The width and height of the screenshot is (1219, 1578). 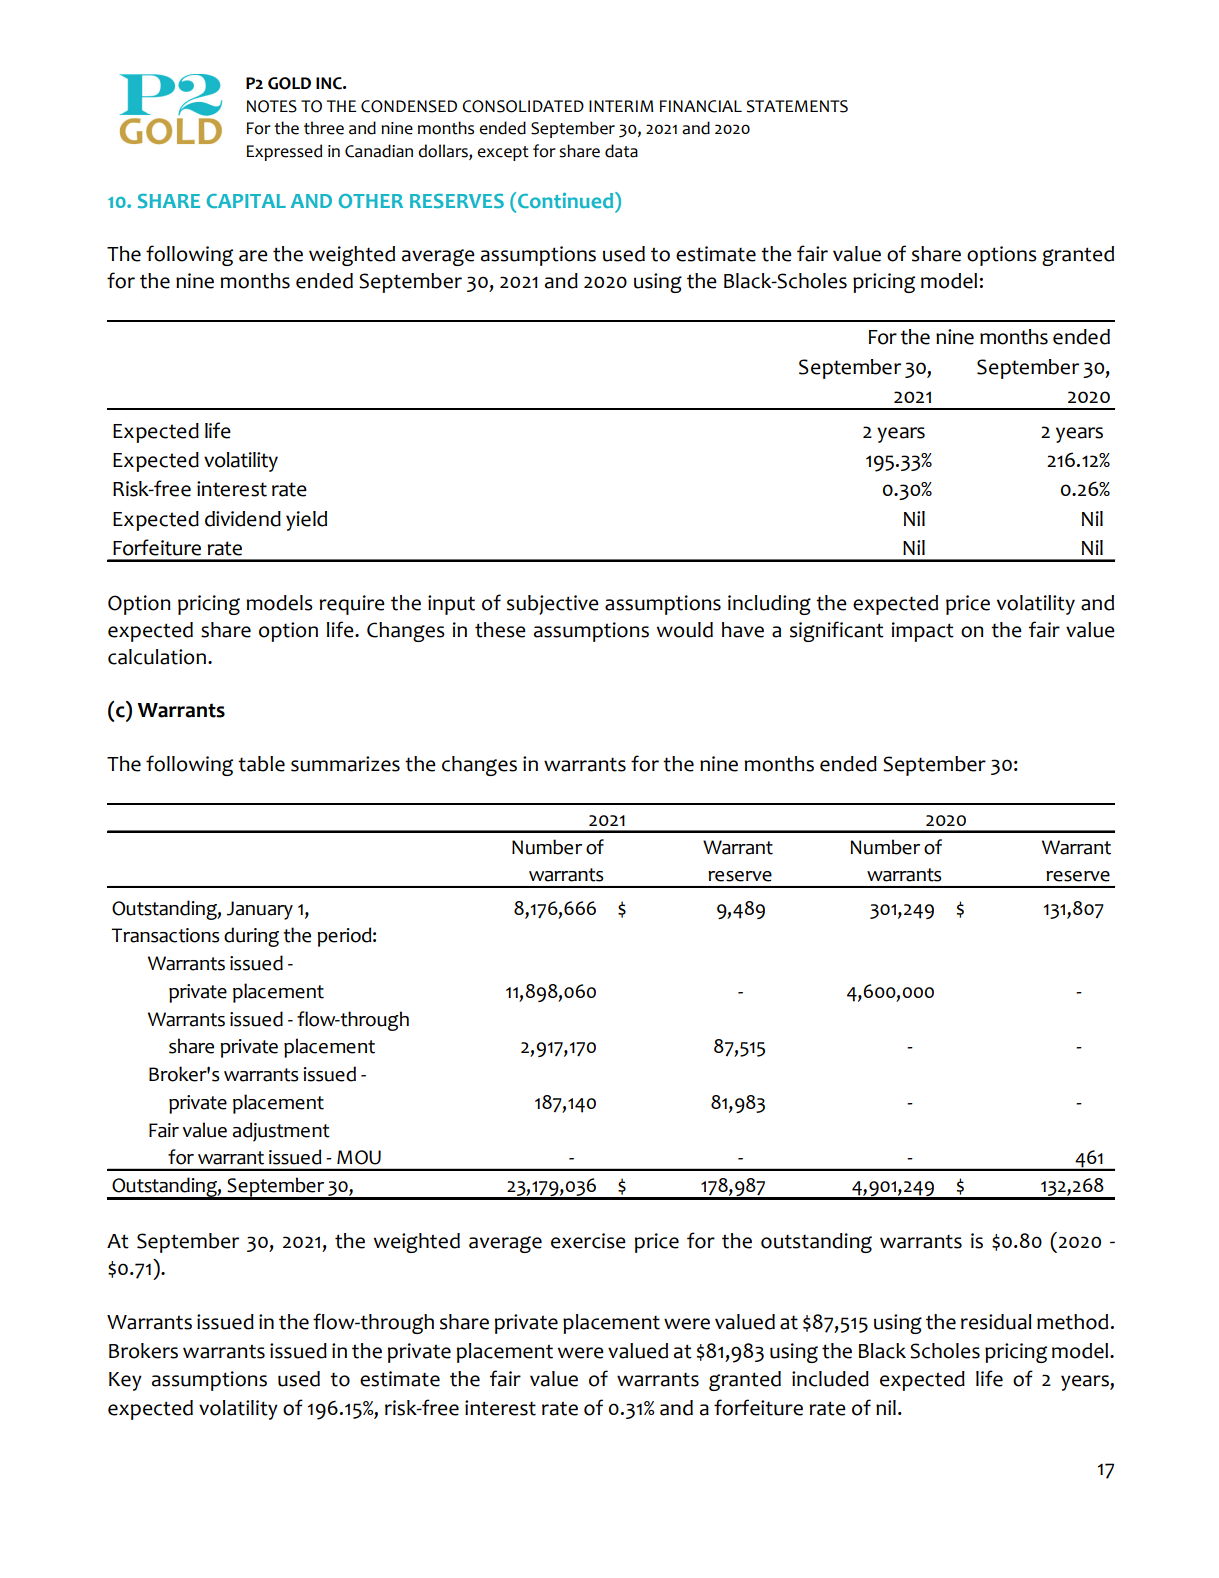 What do you see at coordinates (359, 1157) in the screenshot?
I see `MOU` at bounding box center [359, 1157].
